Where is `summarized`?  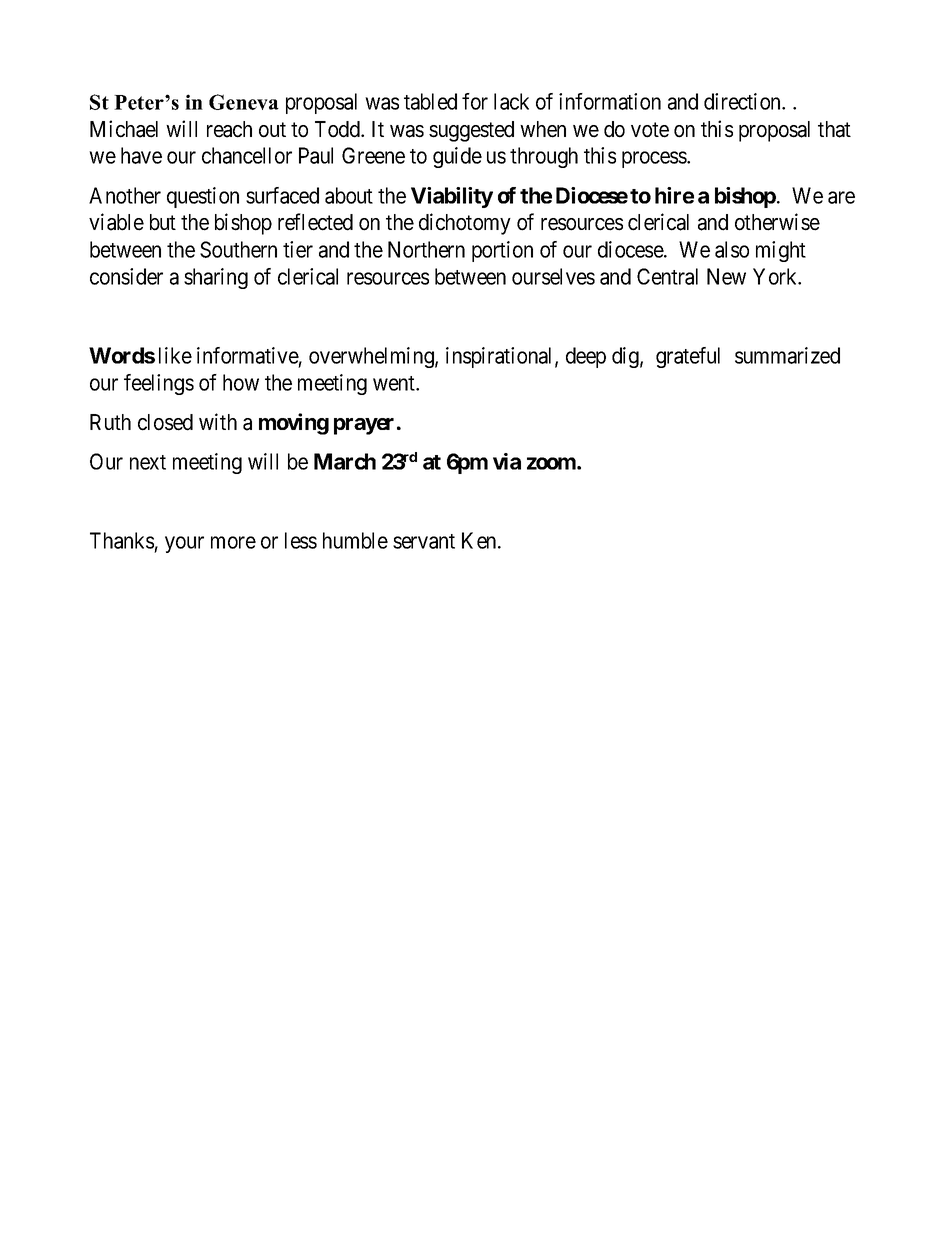 summarized is located at coordinates (787, 355).
